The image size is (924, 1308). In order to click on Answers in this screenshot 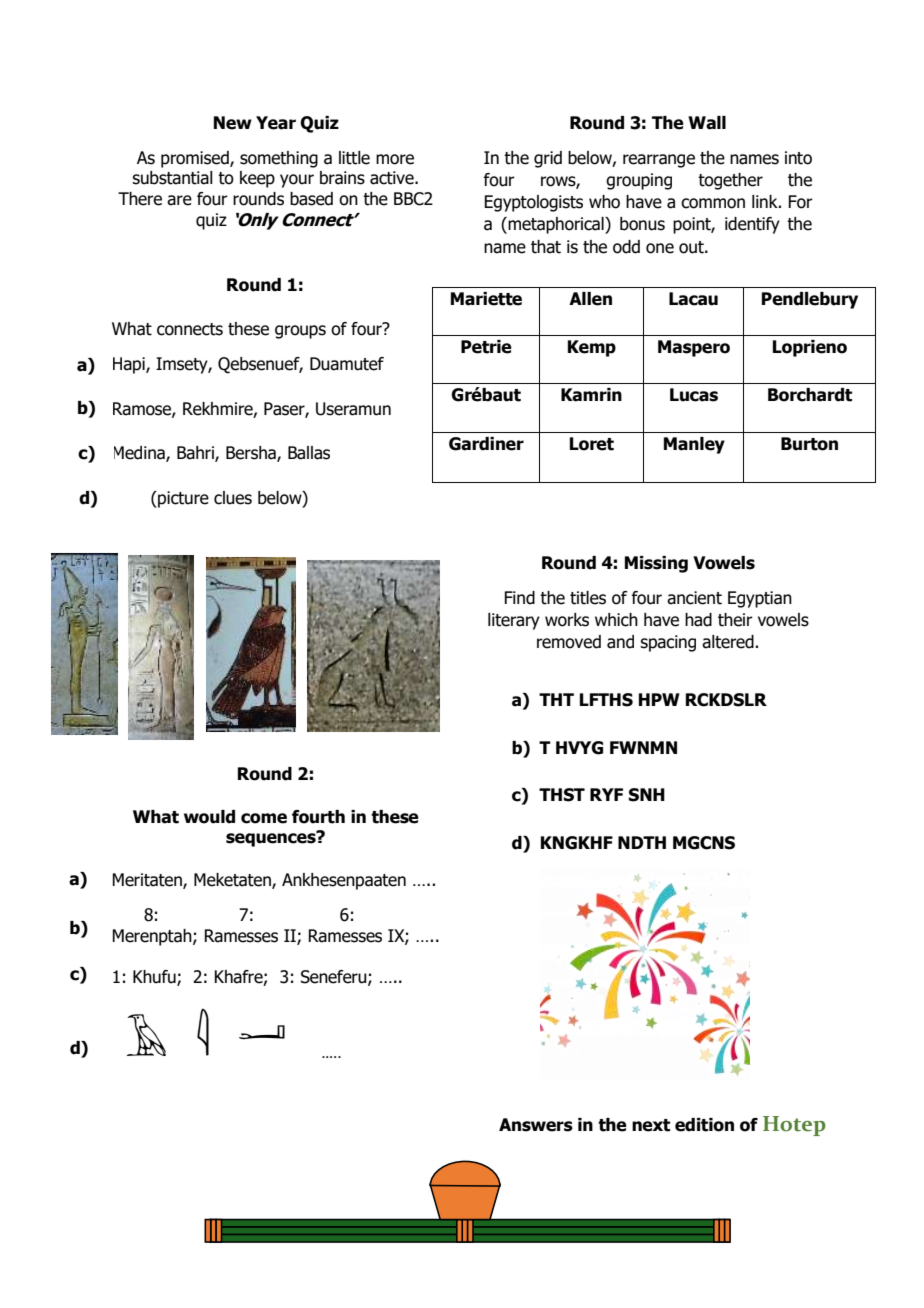, I will do `click(536, 1125)`.
